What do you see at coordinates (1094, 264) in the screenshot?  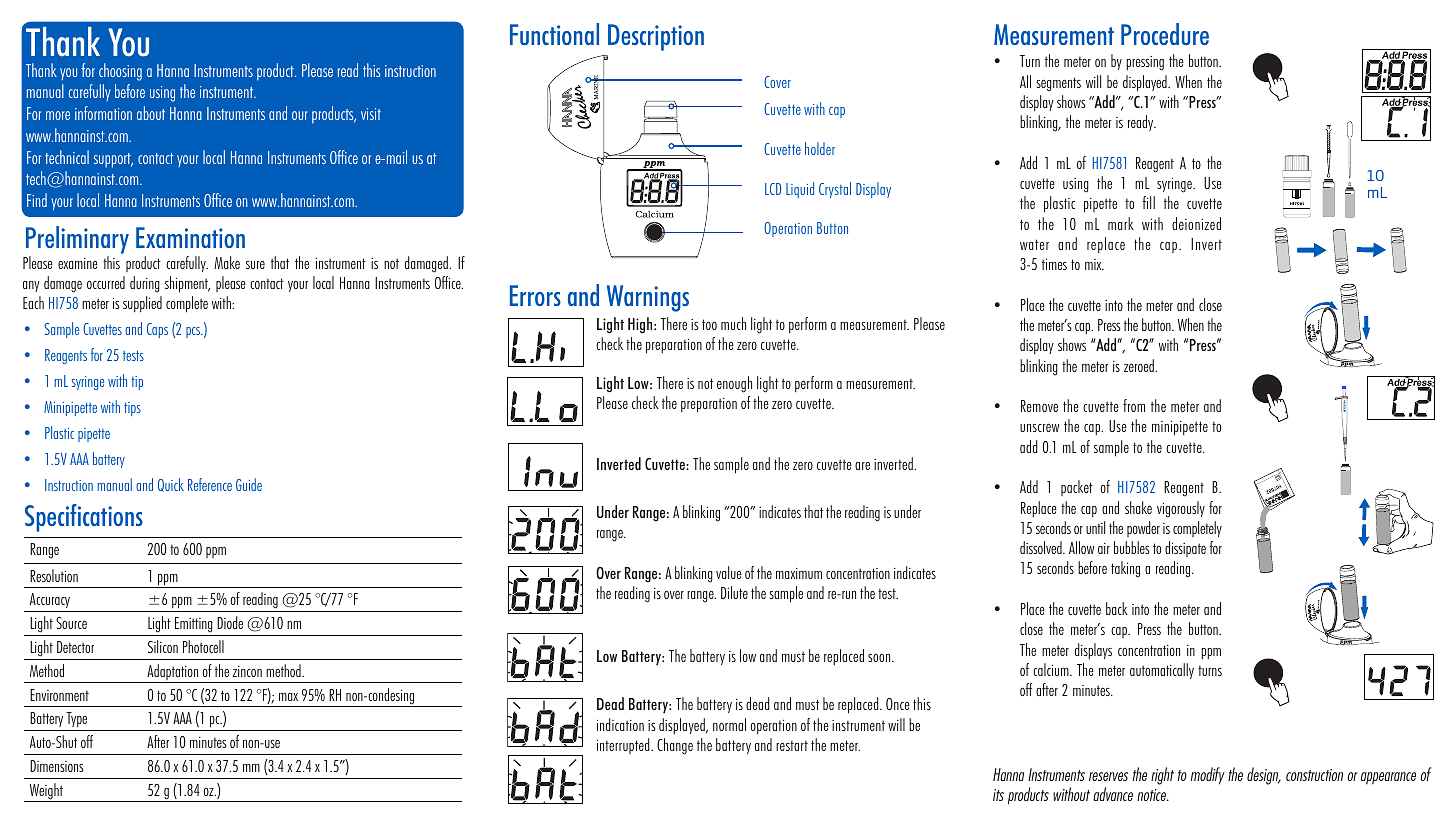 I see `mix` at bounding box center [1094, 264].
